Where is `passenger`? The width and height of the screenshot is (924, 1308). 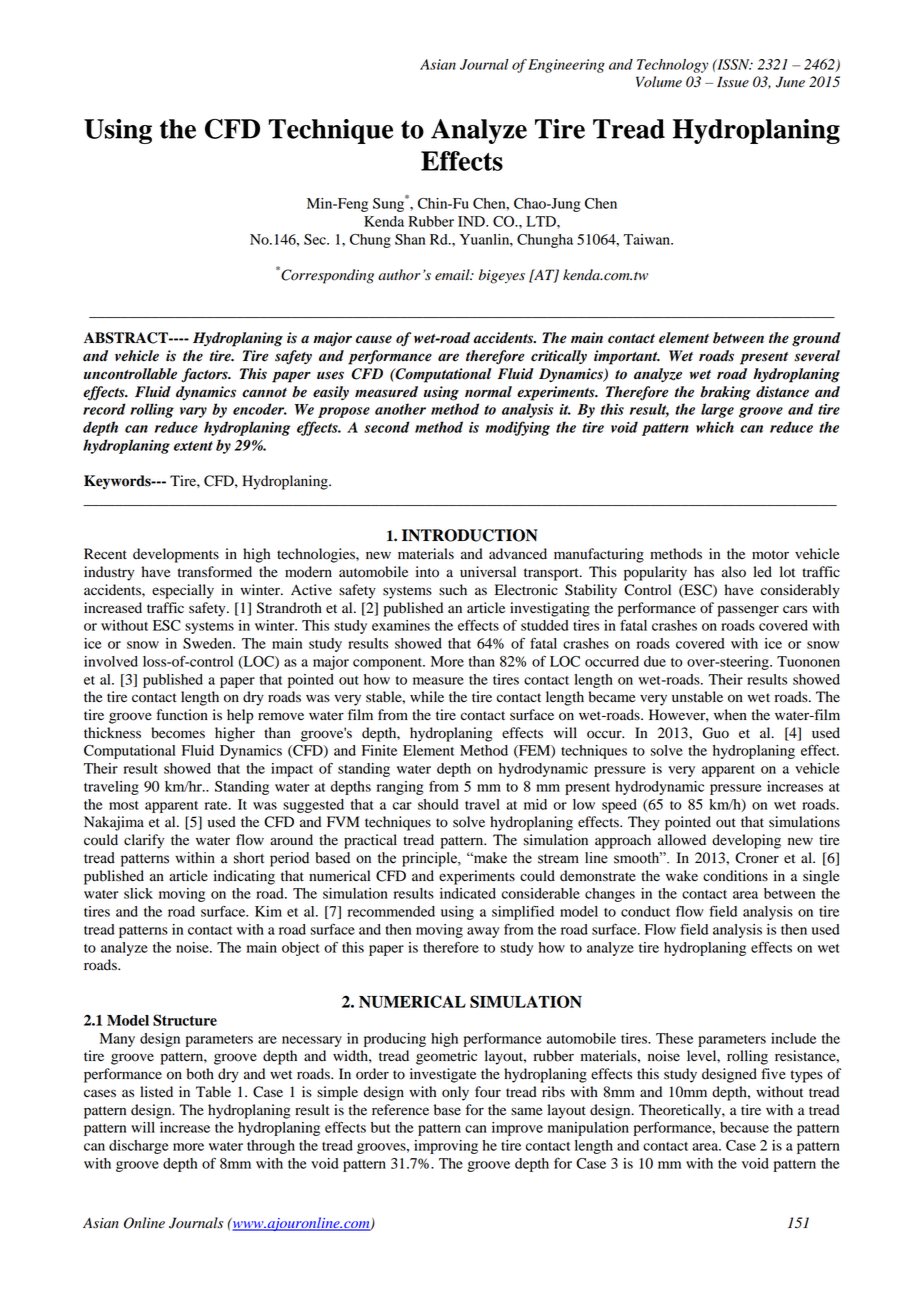 passenger is located at coordinates (748, 611).
